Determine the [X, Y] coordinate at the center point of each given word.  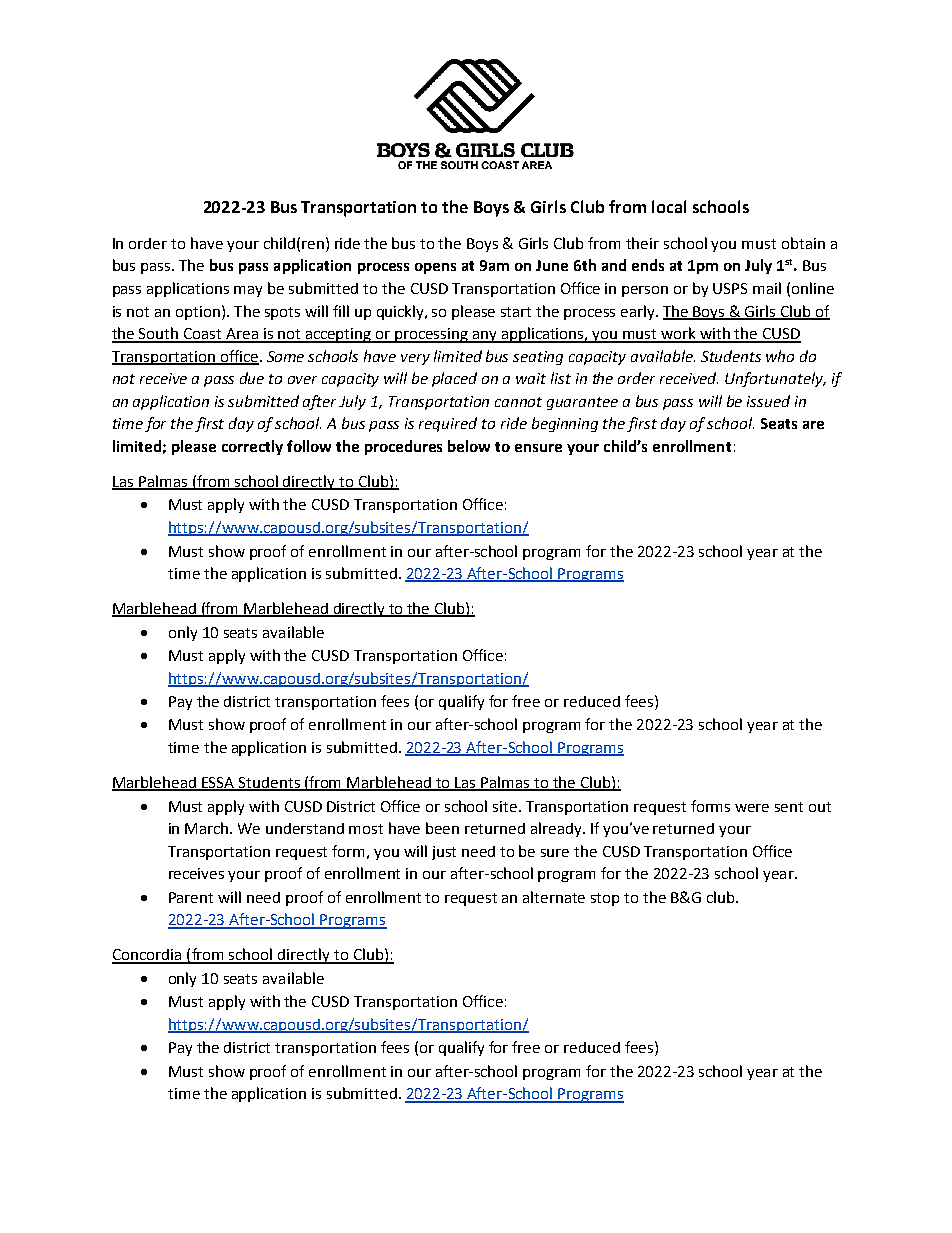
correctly [252, 447]
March [208, 828]
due [252, 378]
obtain [803, 243]
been [442, 828]
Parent [191, 897]
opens [435, 268]
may [248, 291]
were [752, 808]
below [469, 446]
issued [768, 401]
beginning [565, 424]
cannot [518, 402]
